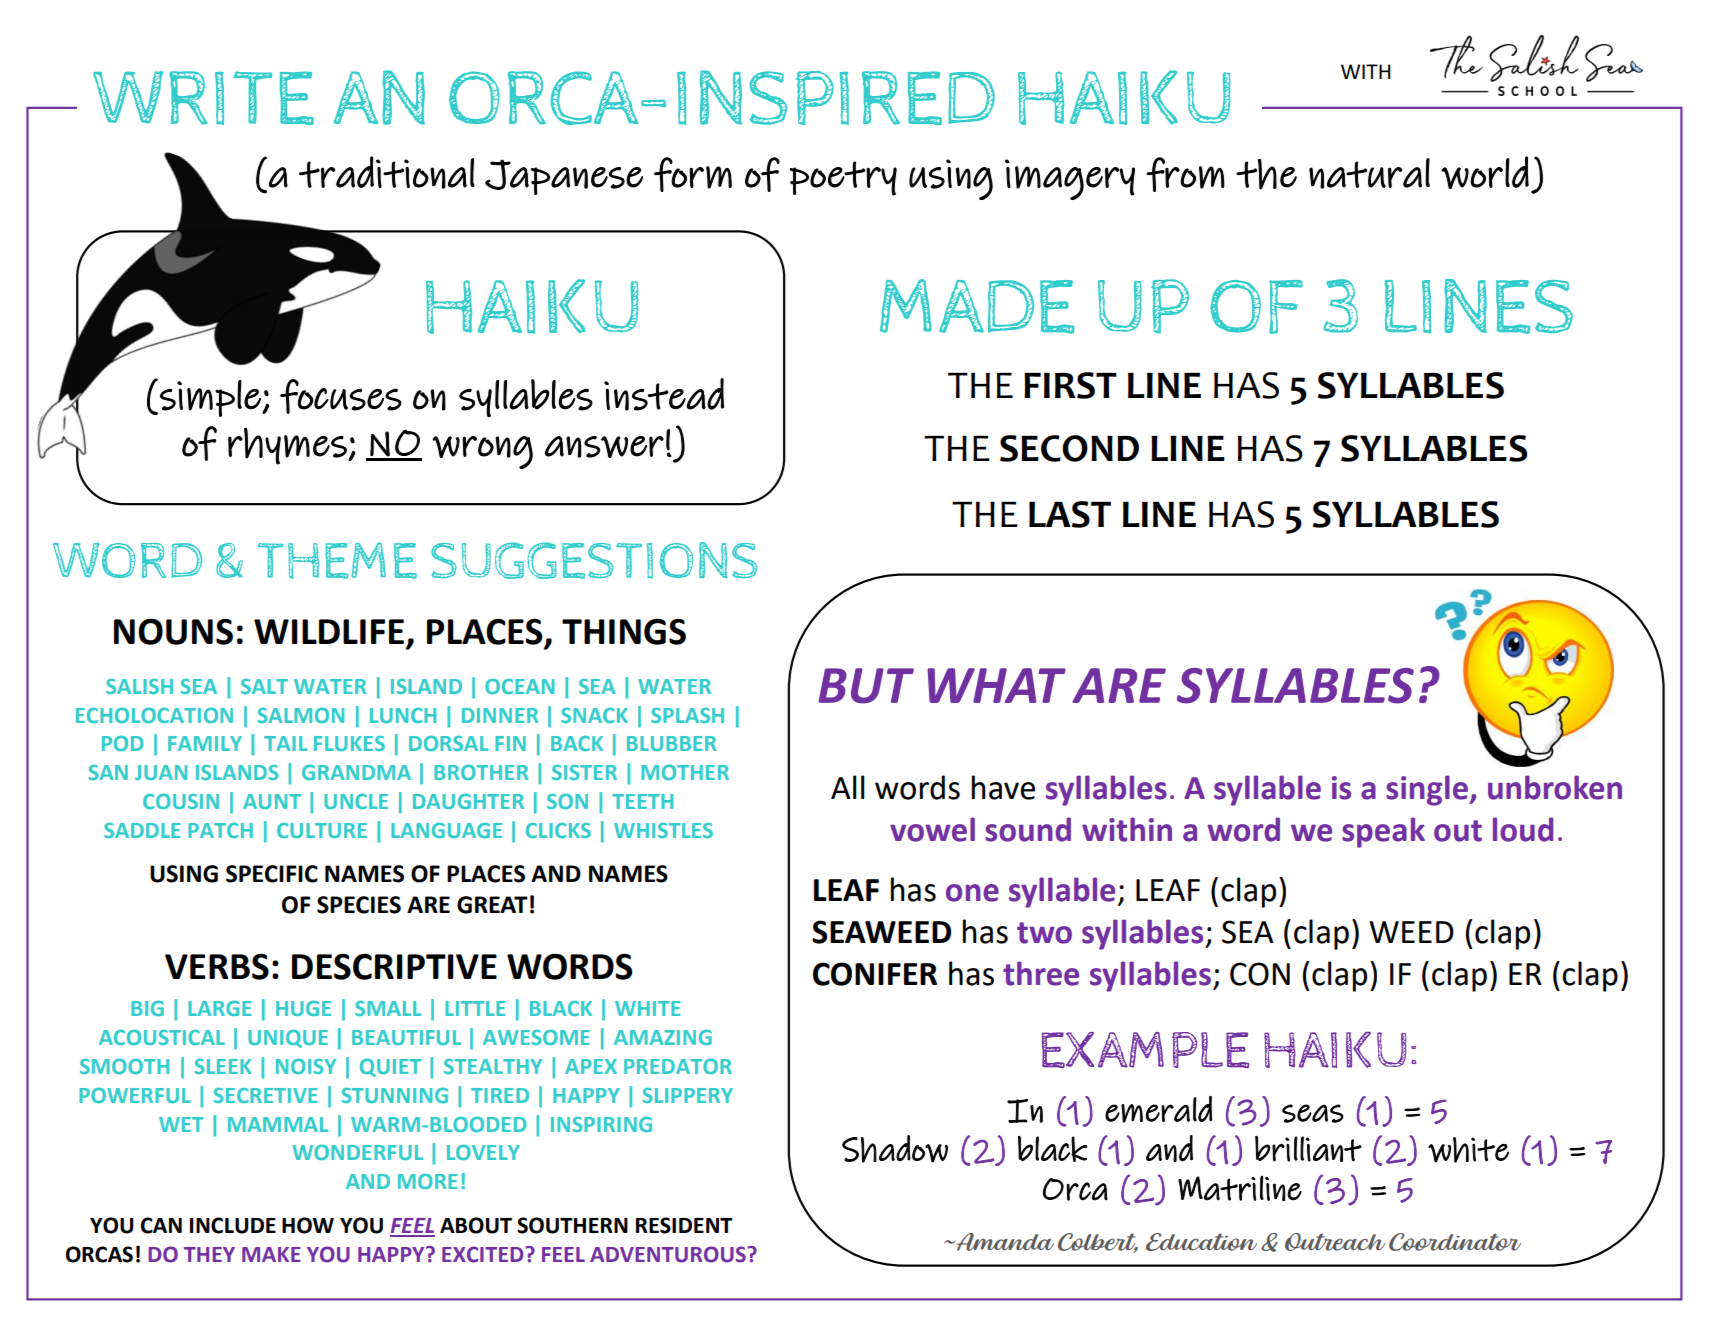 The image size is (1728, 1335). I want to click on single, so click(1428, 790).
